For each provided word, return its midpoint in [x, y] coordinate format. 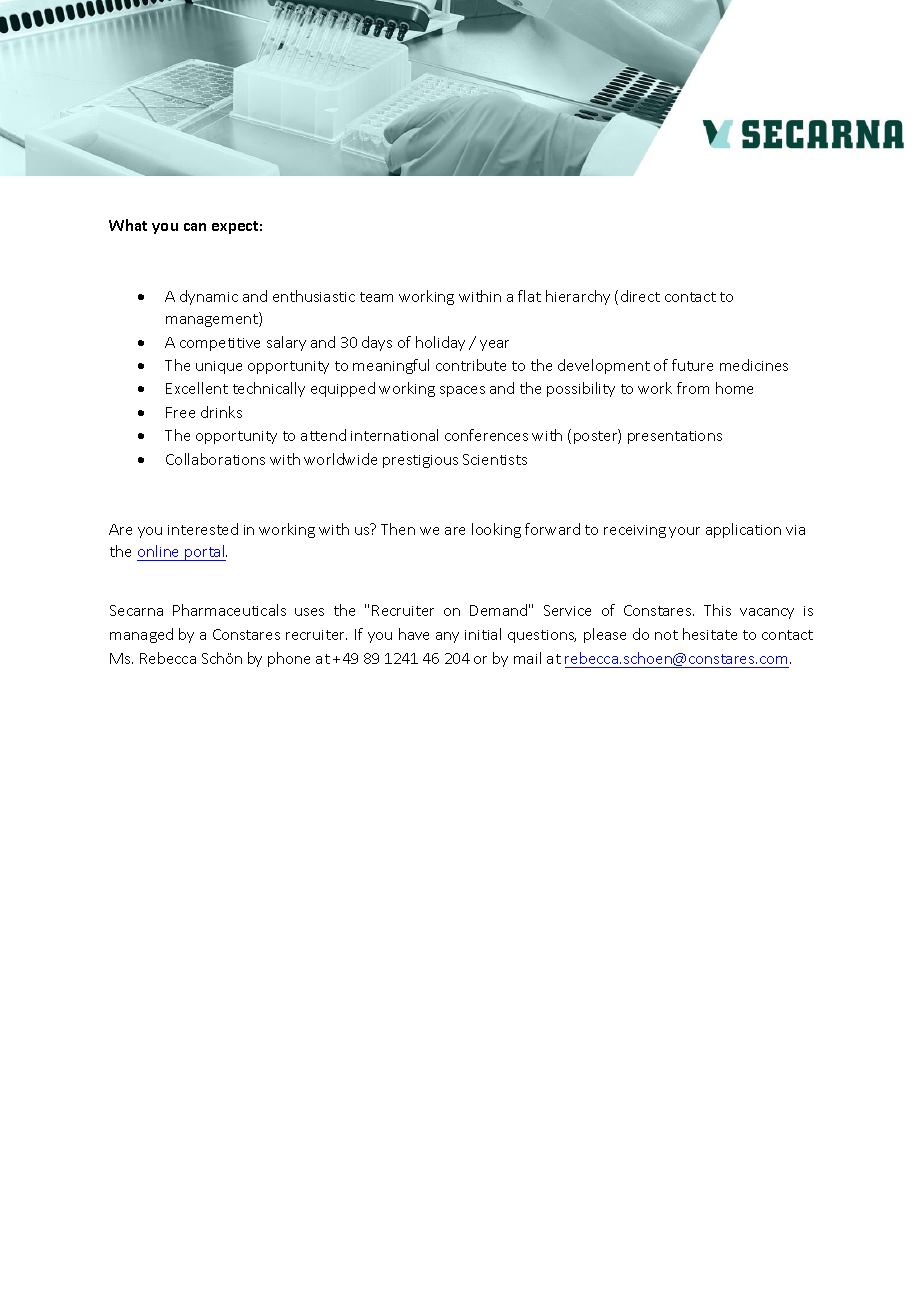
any [447, 637]
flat [529, 296]
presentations [675, 437]
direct [640, 296]
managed [141, 635]
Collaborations [215, 459]
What [128, 225]
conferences [486, 435]
